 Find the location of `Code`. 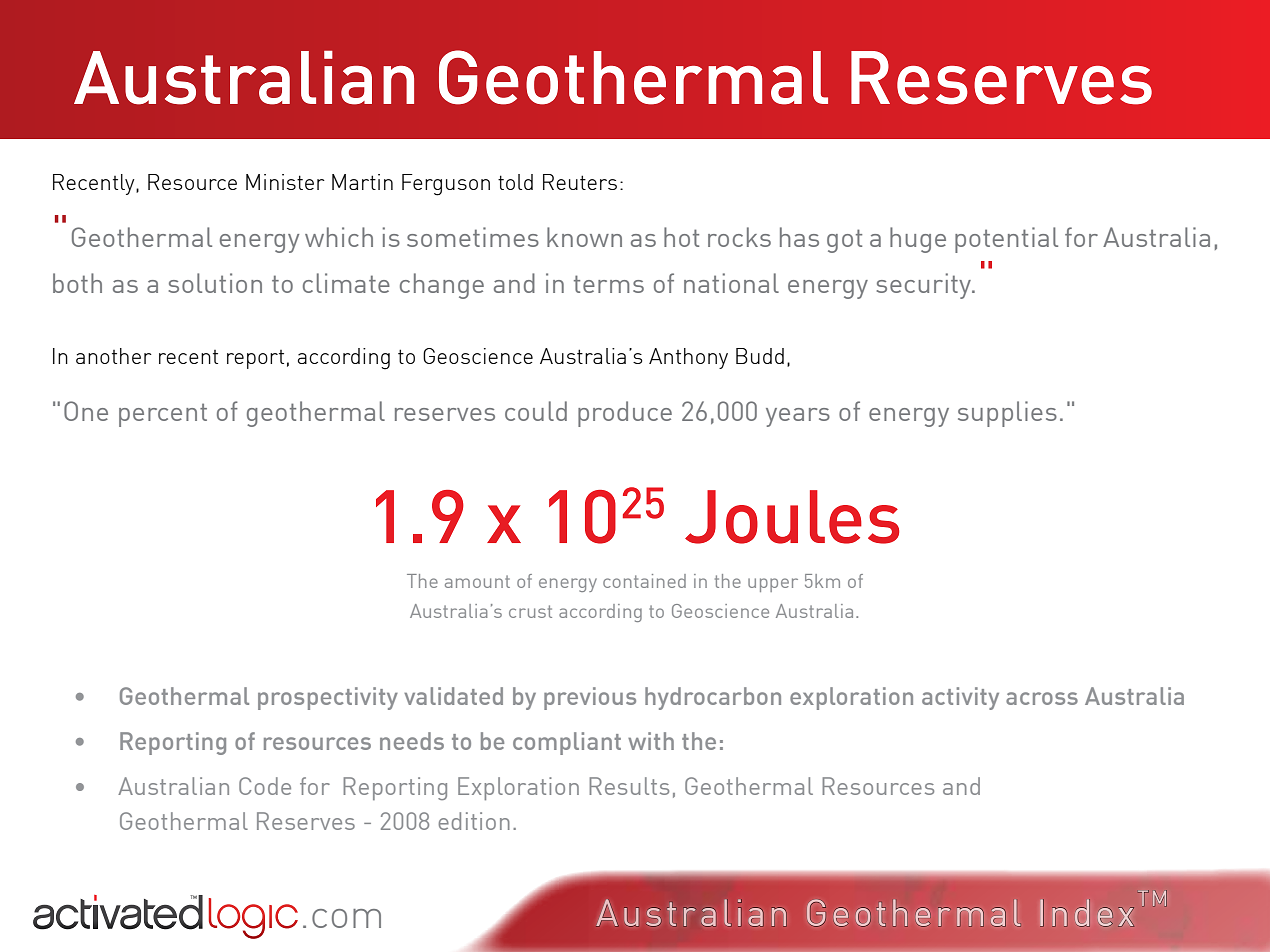

Code is located at coordinates (265, 786).
